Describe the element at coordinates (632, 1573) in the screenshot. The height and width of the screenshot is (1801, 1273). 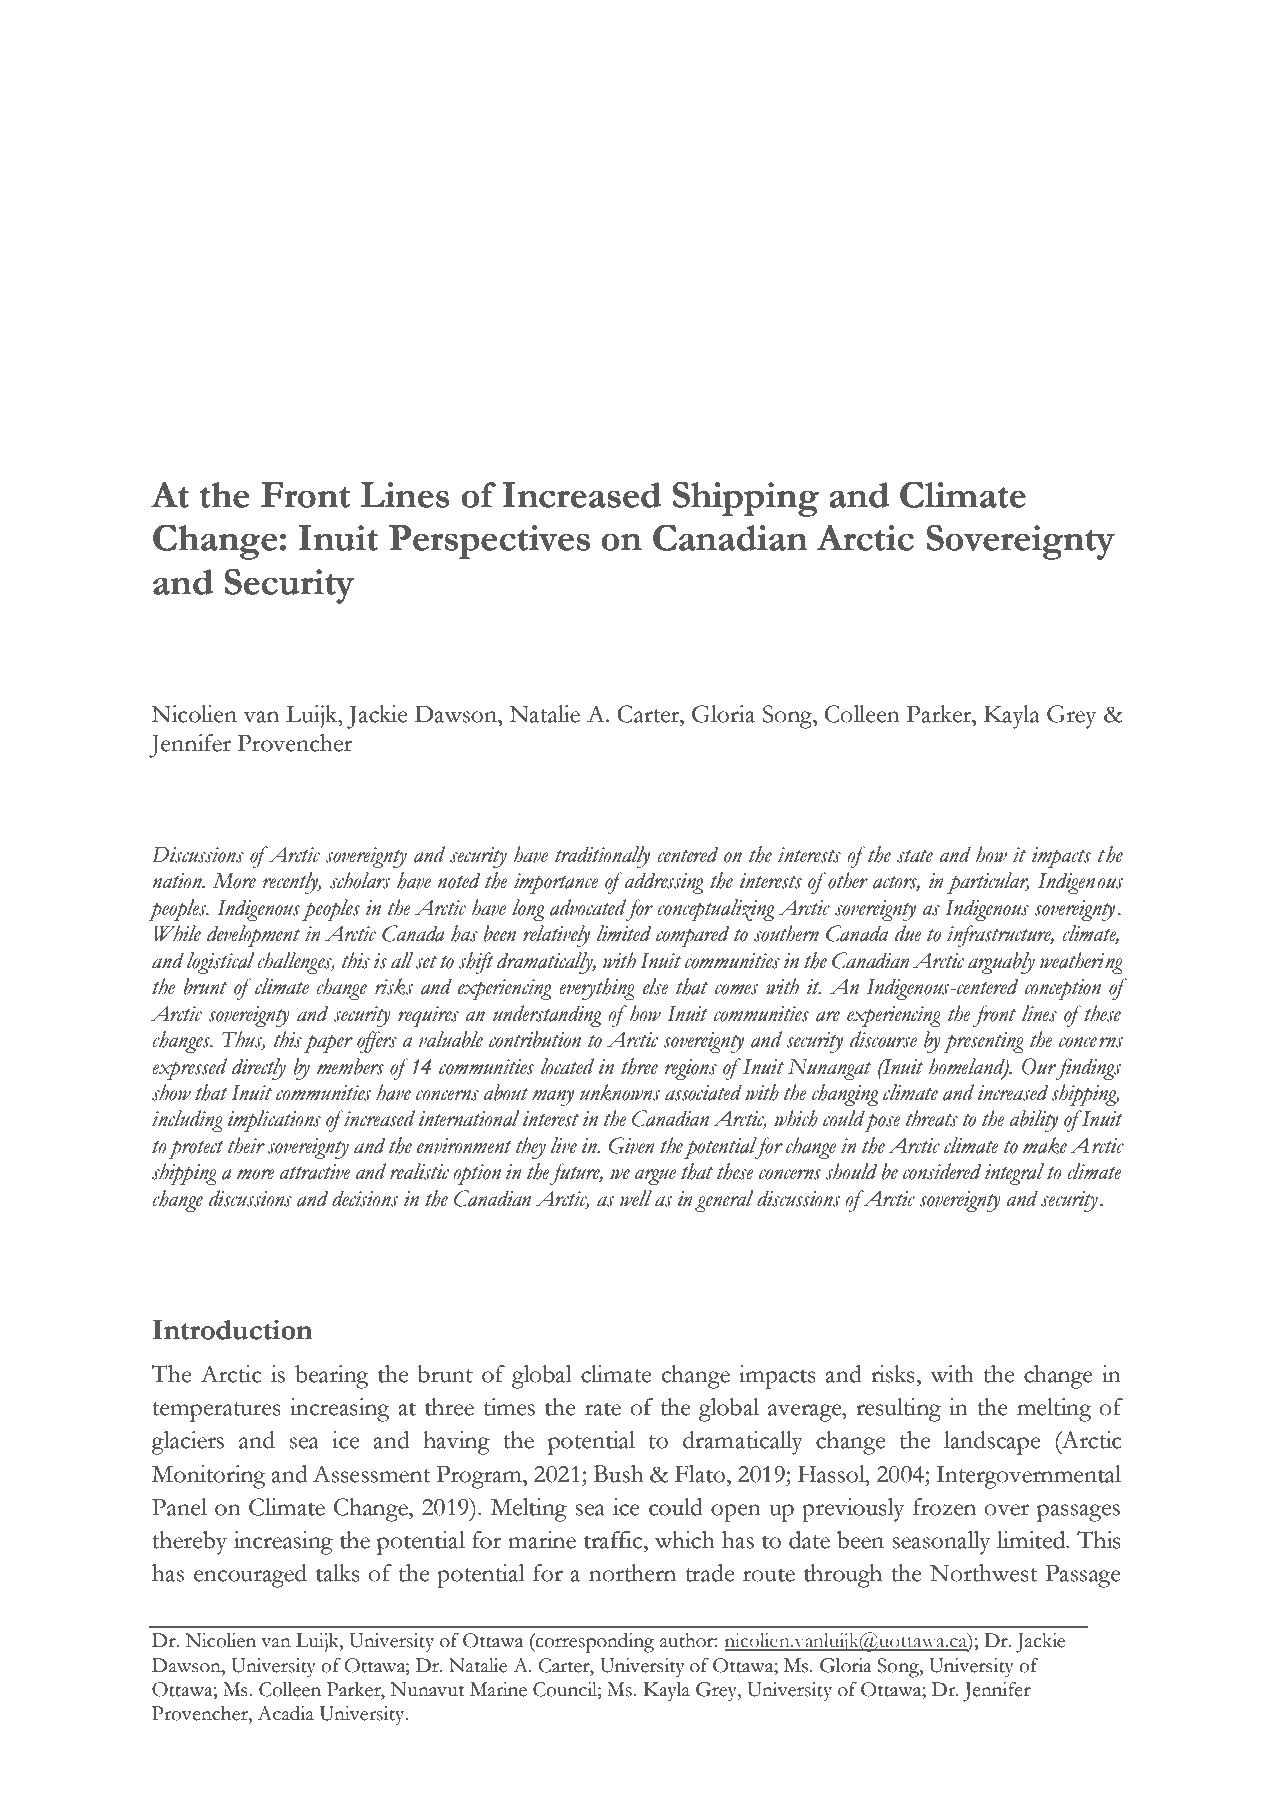
I see `northern` at that location.
